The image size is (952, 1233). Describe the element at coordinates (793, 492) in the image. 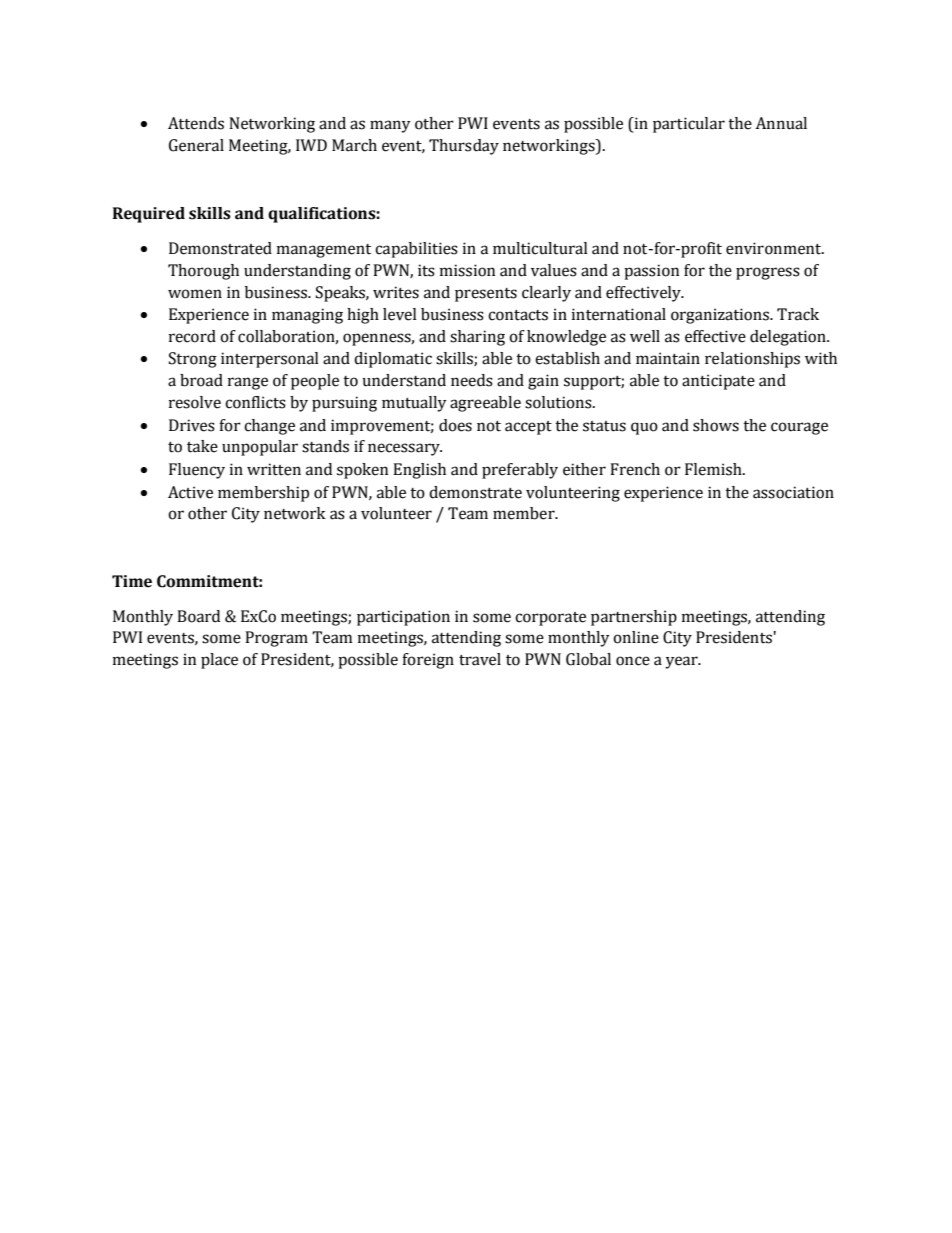

I see `association` at that location.
